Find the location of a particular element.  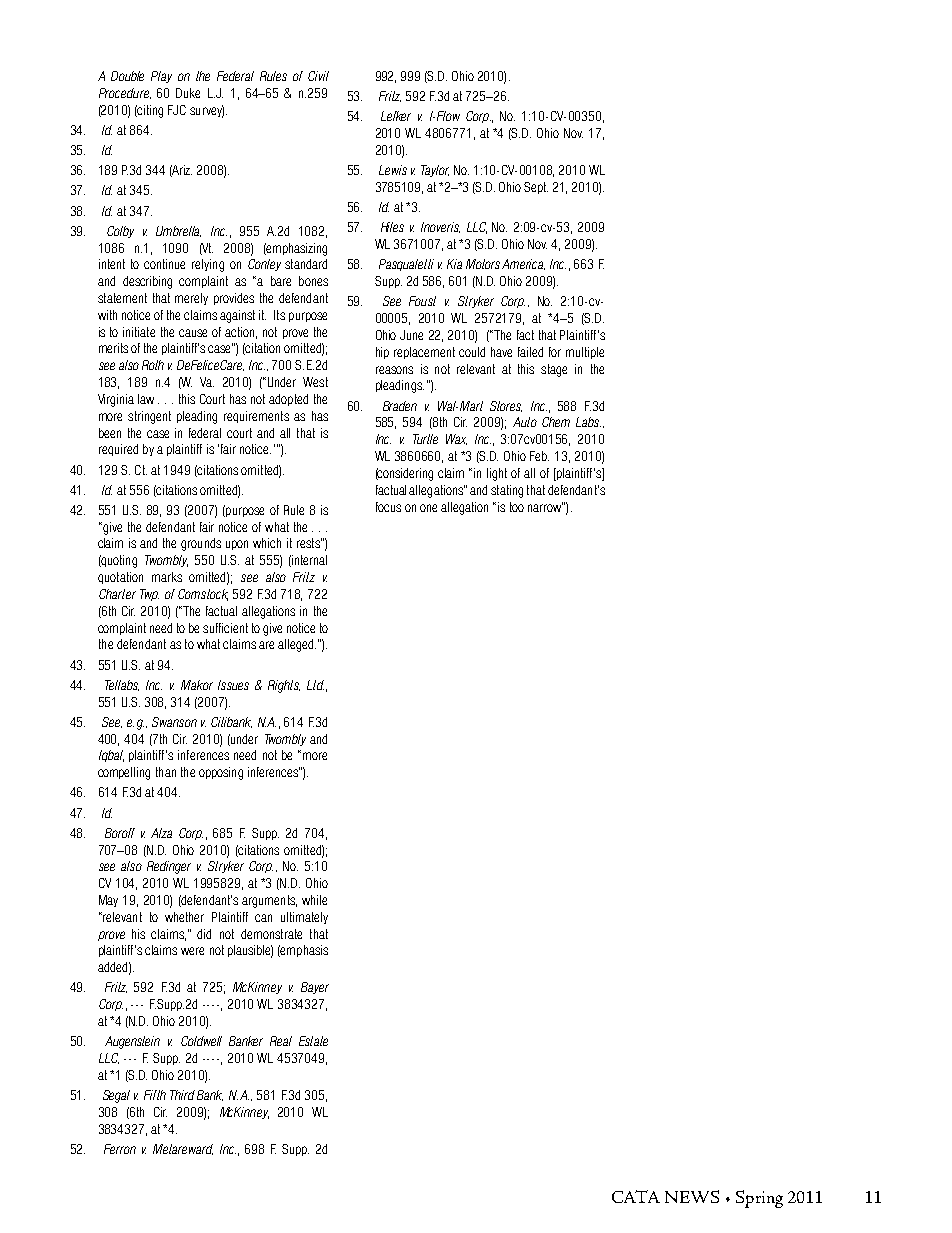

while is located at coordinates (314, 900).
